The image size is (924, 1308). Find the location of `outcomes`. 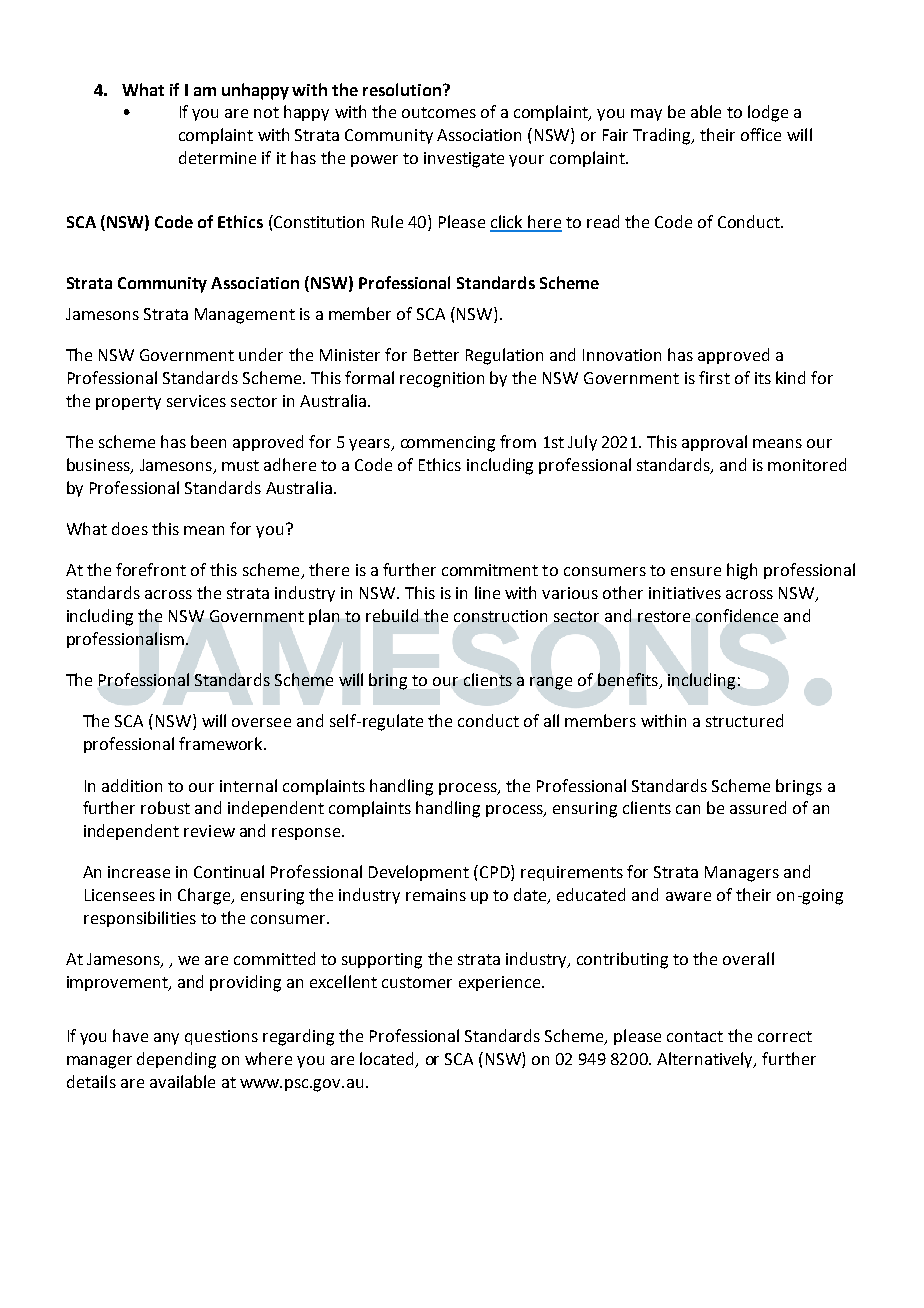

outcomes is located at coordinates (439, 112).
